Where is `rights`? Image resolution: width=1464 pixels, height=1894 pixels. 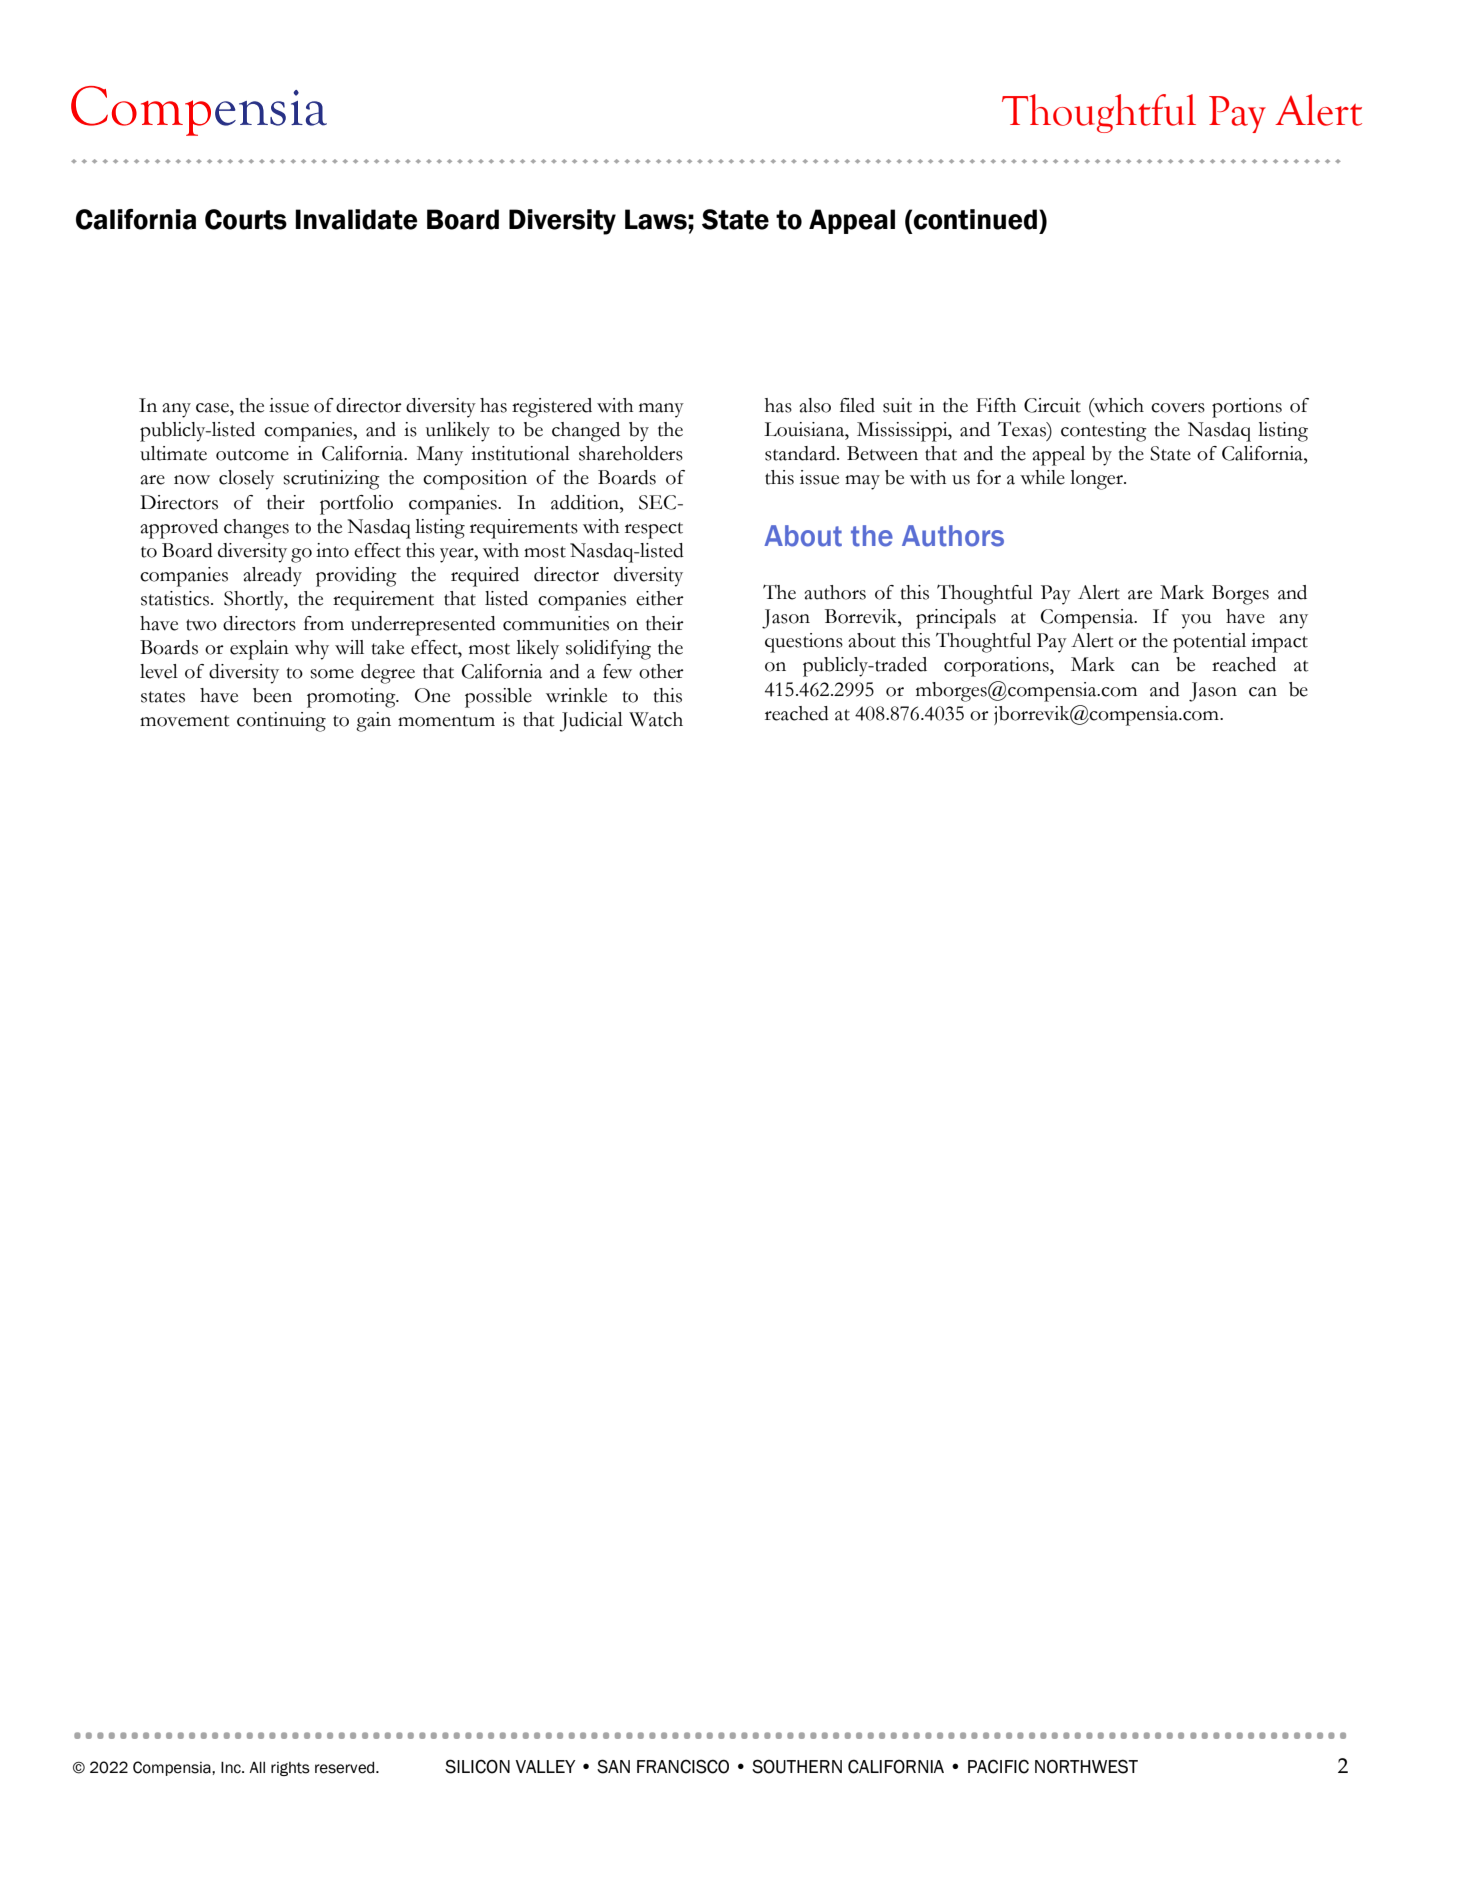
rights is located at coordinates (290, 1769).
